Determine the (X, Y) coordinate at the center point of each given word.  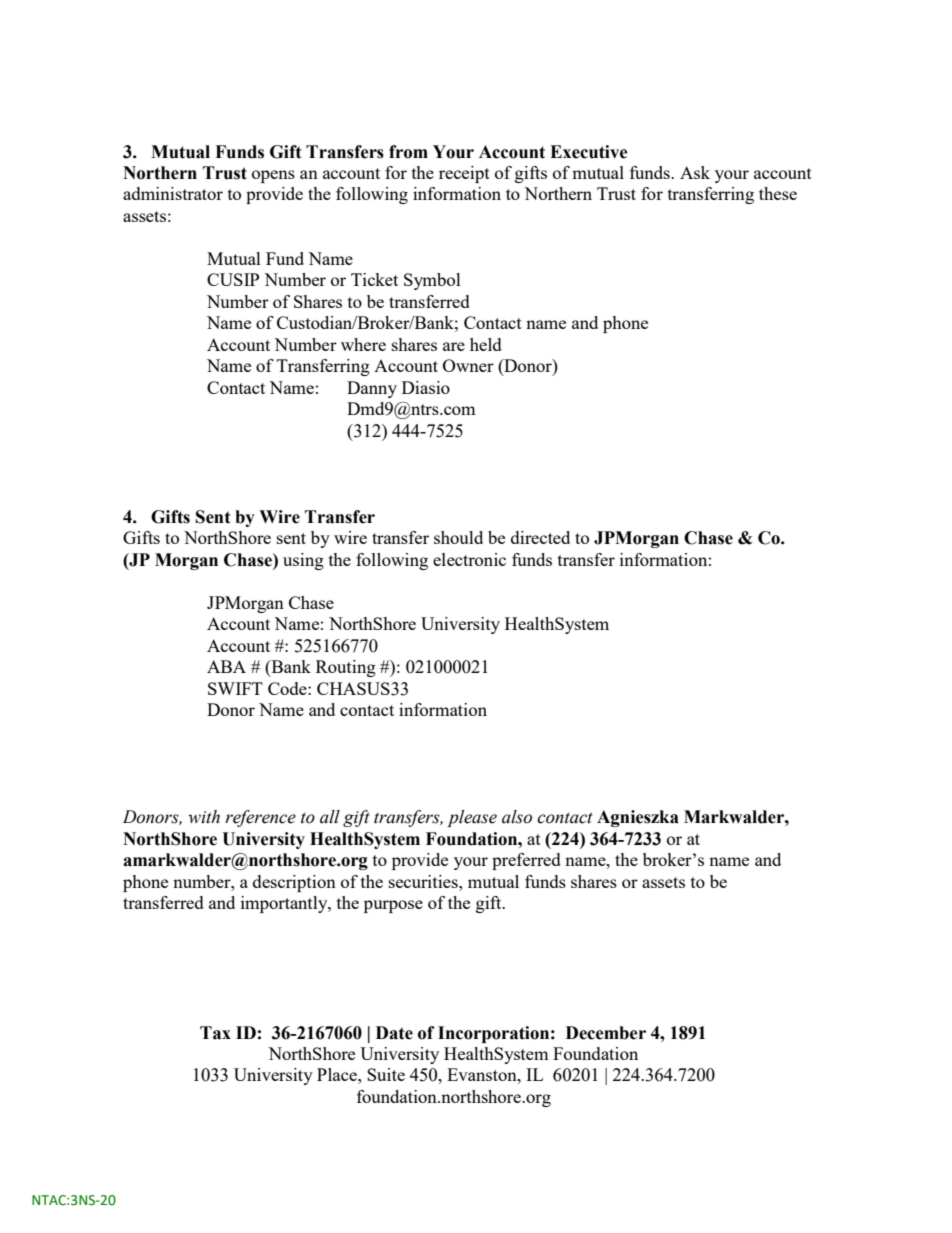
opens (273, 176)
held (486, 344)
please (472, 818)
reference (260, 818)
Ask (695, 172)
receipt (464, 174)
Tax (215, 1033)
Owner (468, 365)
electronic (469, 559)
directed (540, 537)
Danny (372, 389)
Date (394, 1033)
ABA (226, 666)
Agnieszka (638, 818)
